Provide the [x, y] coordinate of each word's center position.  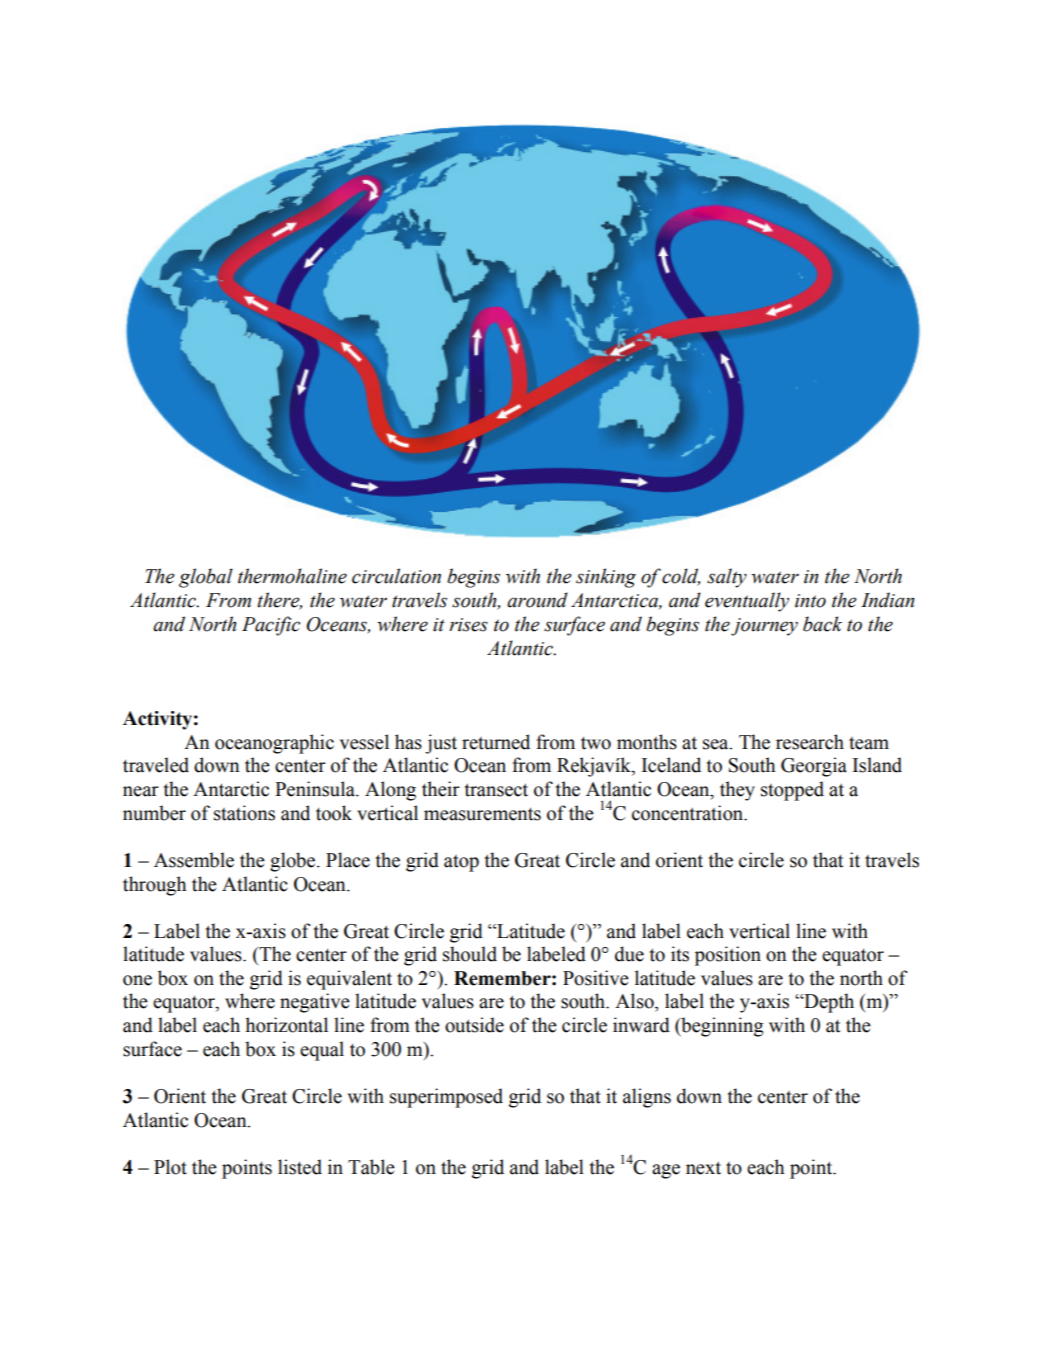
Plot [170, 1167]
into [810, 601]
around [537, 600]
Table [371, 1167]
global [206, 578]
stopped [792, 791]
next [703, 1168]
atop [461, 863]
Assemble [194, 860]
